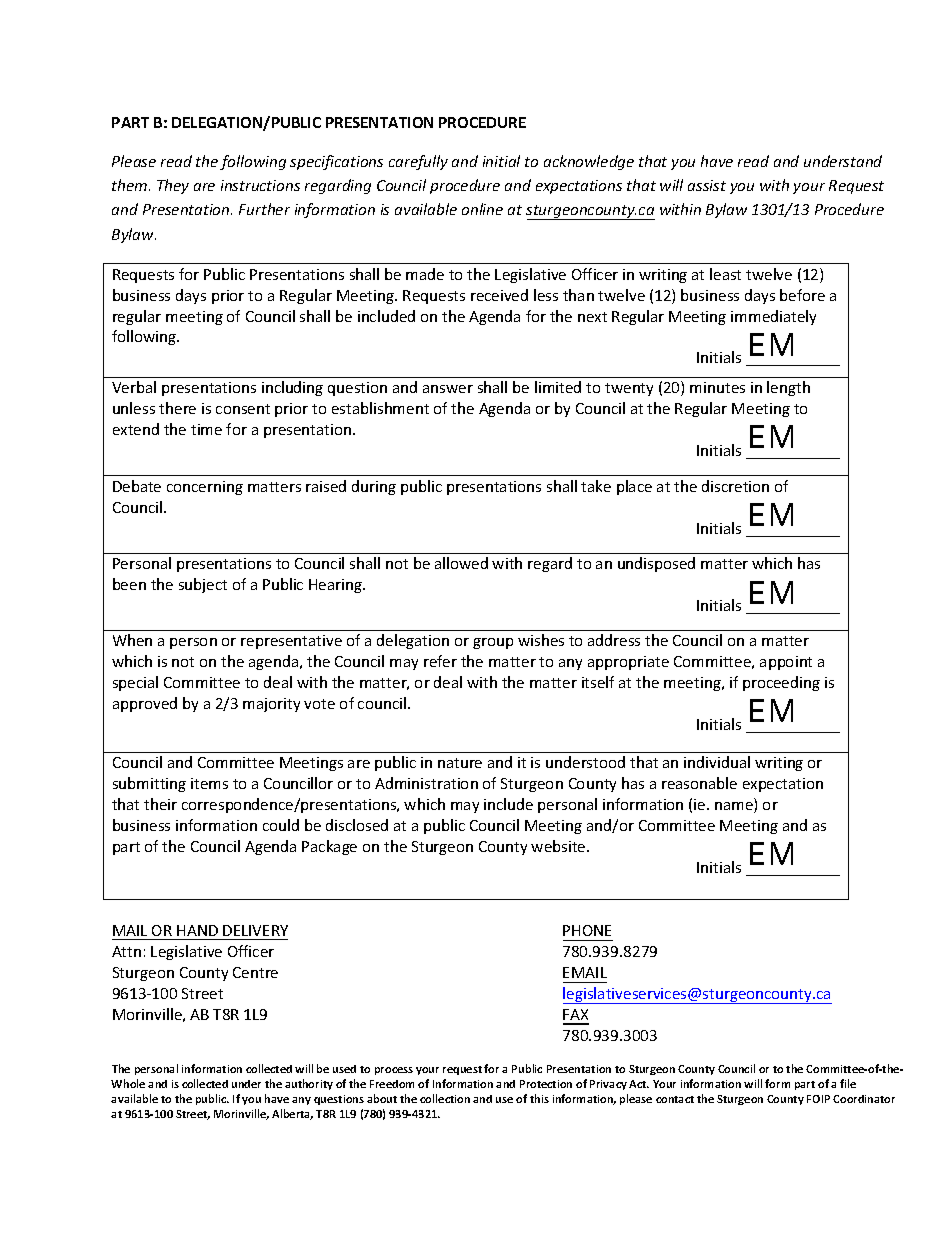 This screenshot has width=952, height=1233. Describe the element at coordinates (173, 186) in the screenshot. I see `They` at that location.
